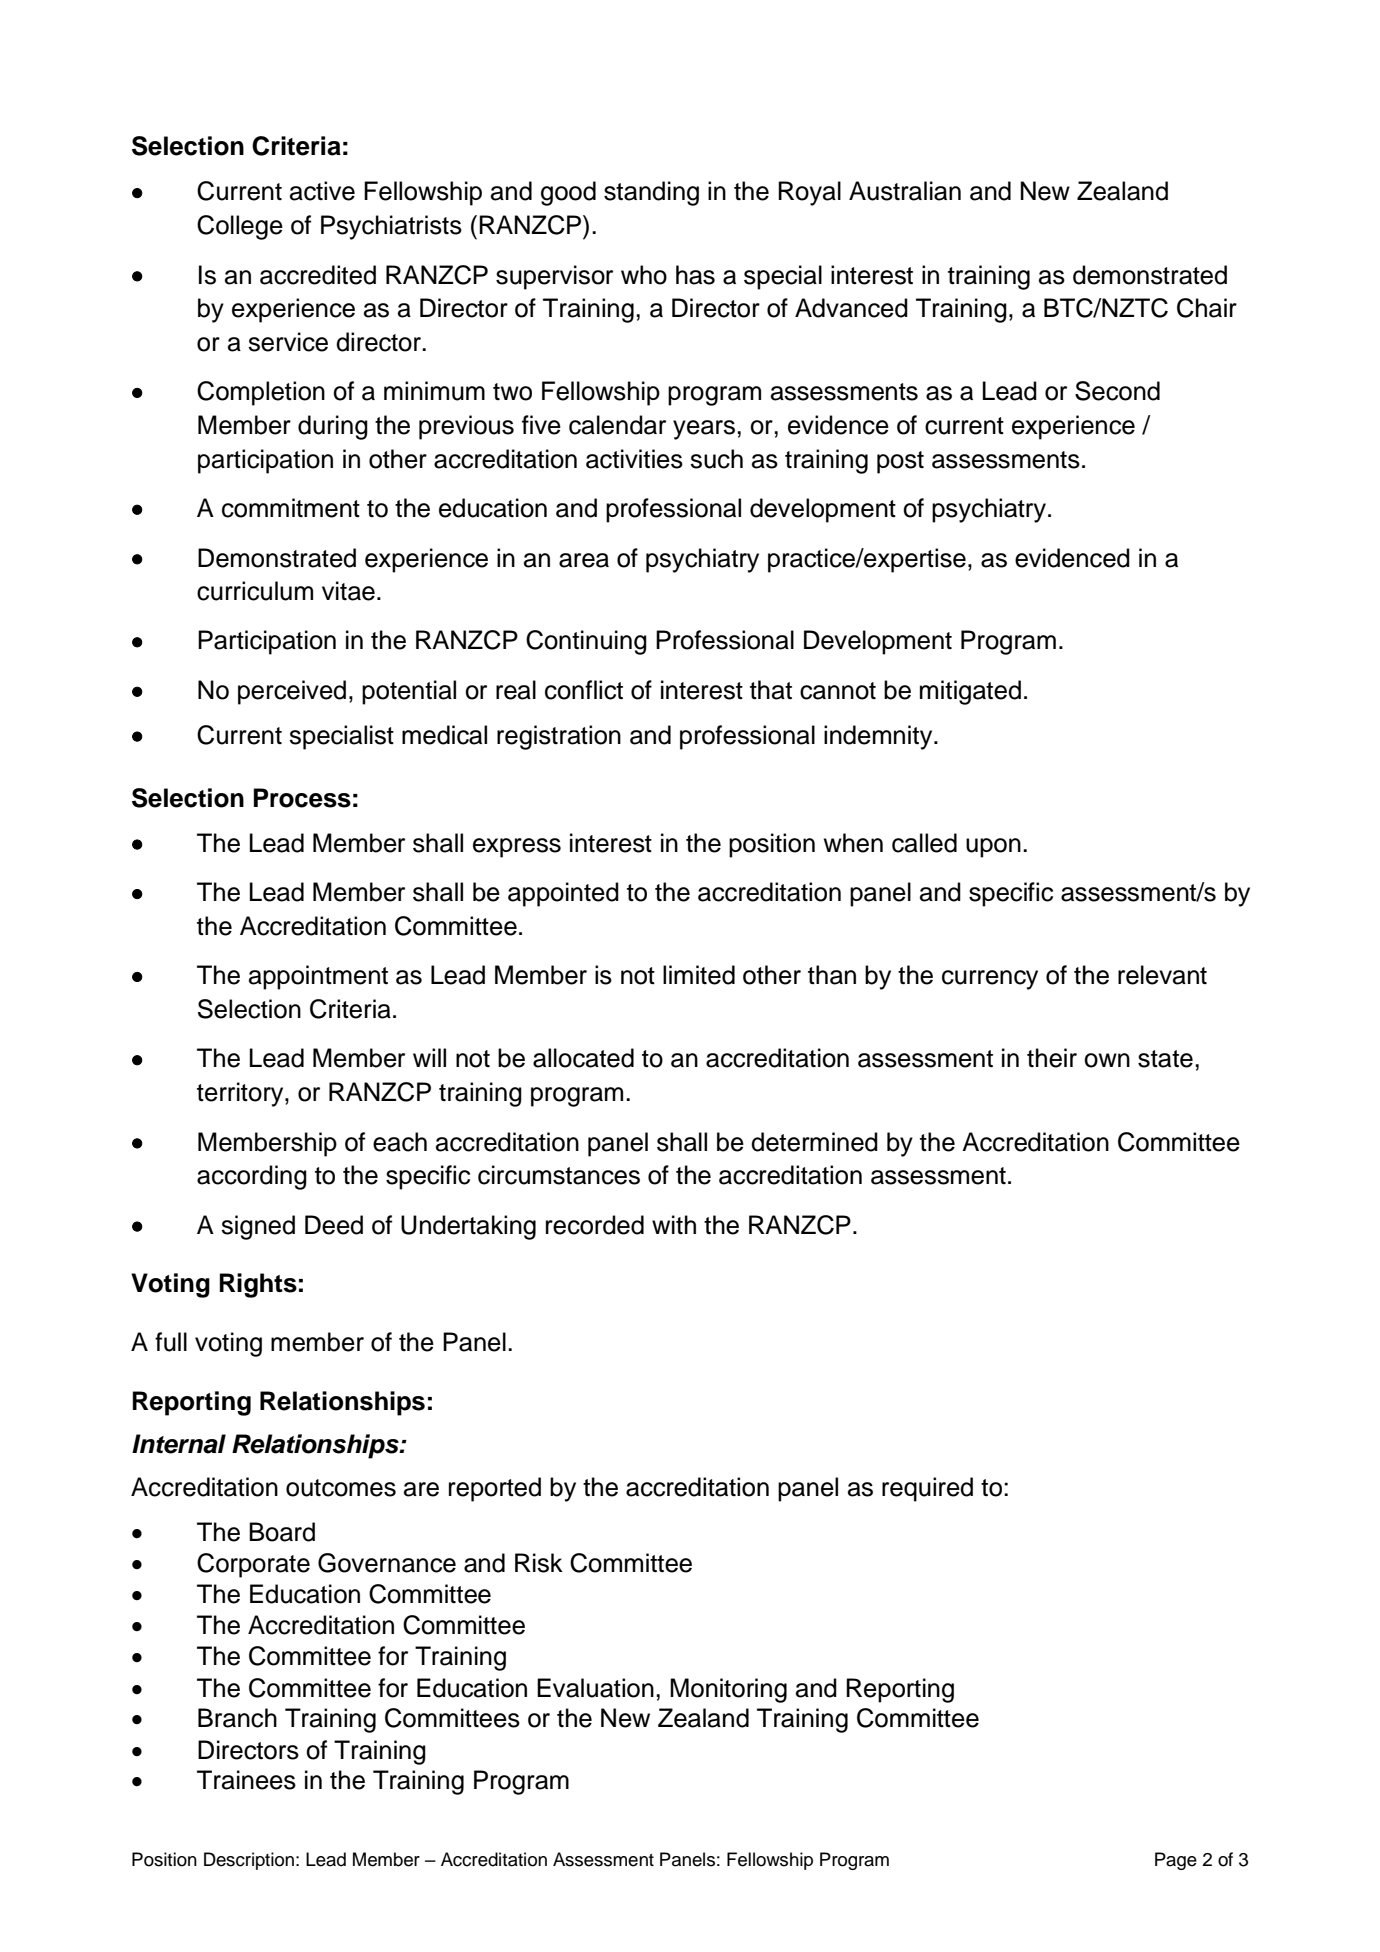  I want to click on accredited, so click(318, 275).
